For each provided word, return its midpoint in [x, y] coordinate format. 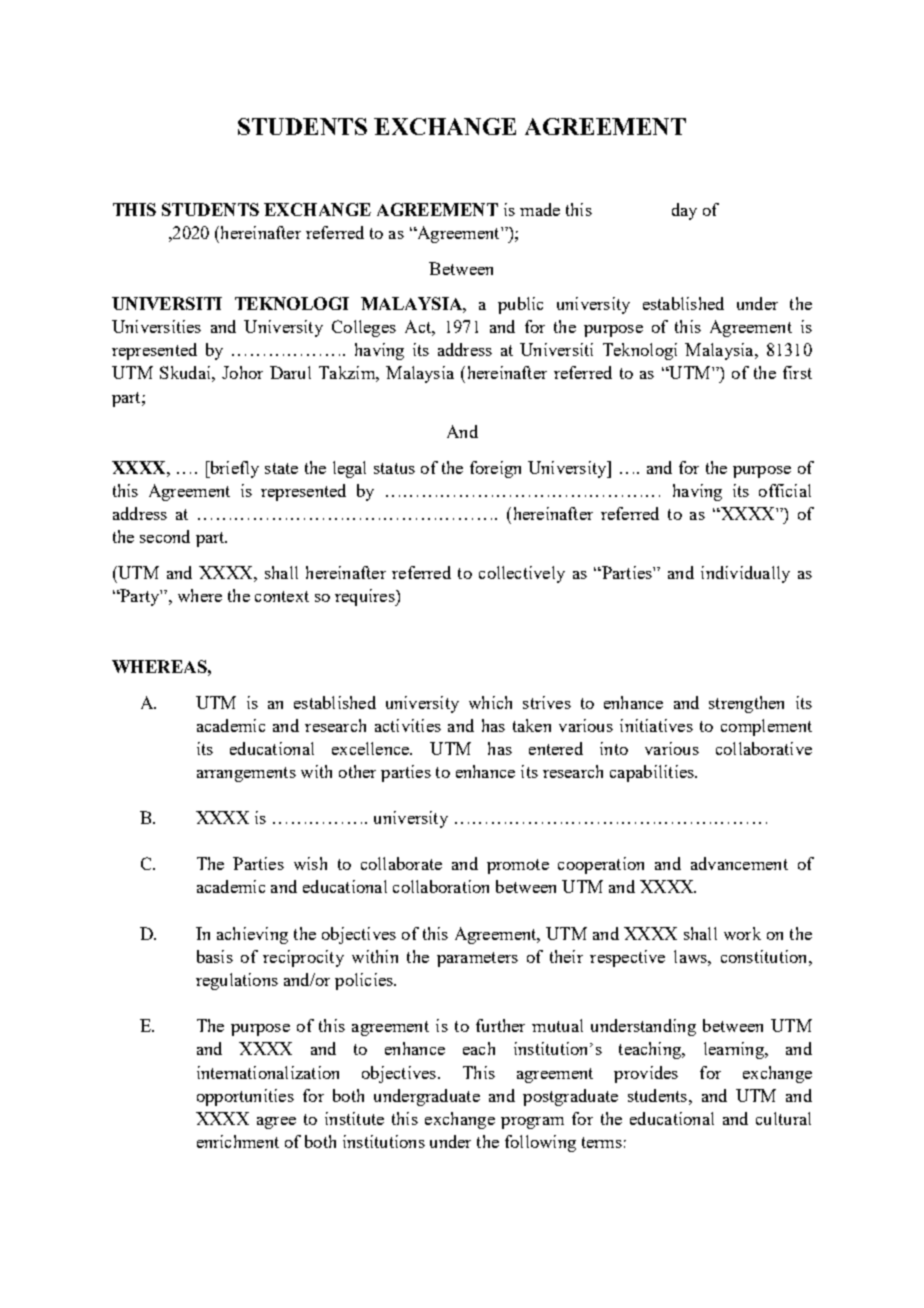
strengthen [746, 704]
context [282, 596]
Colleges [364, 328]
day [684, 211]
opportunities [245, 1097]
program [532, 1123]
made [540, 209]
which [490, 702]
